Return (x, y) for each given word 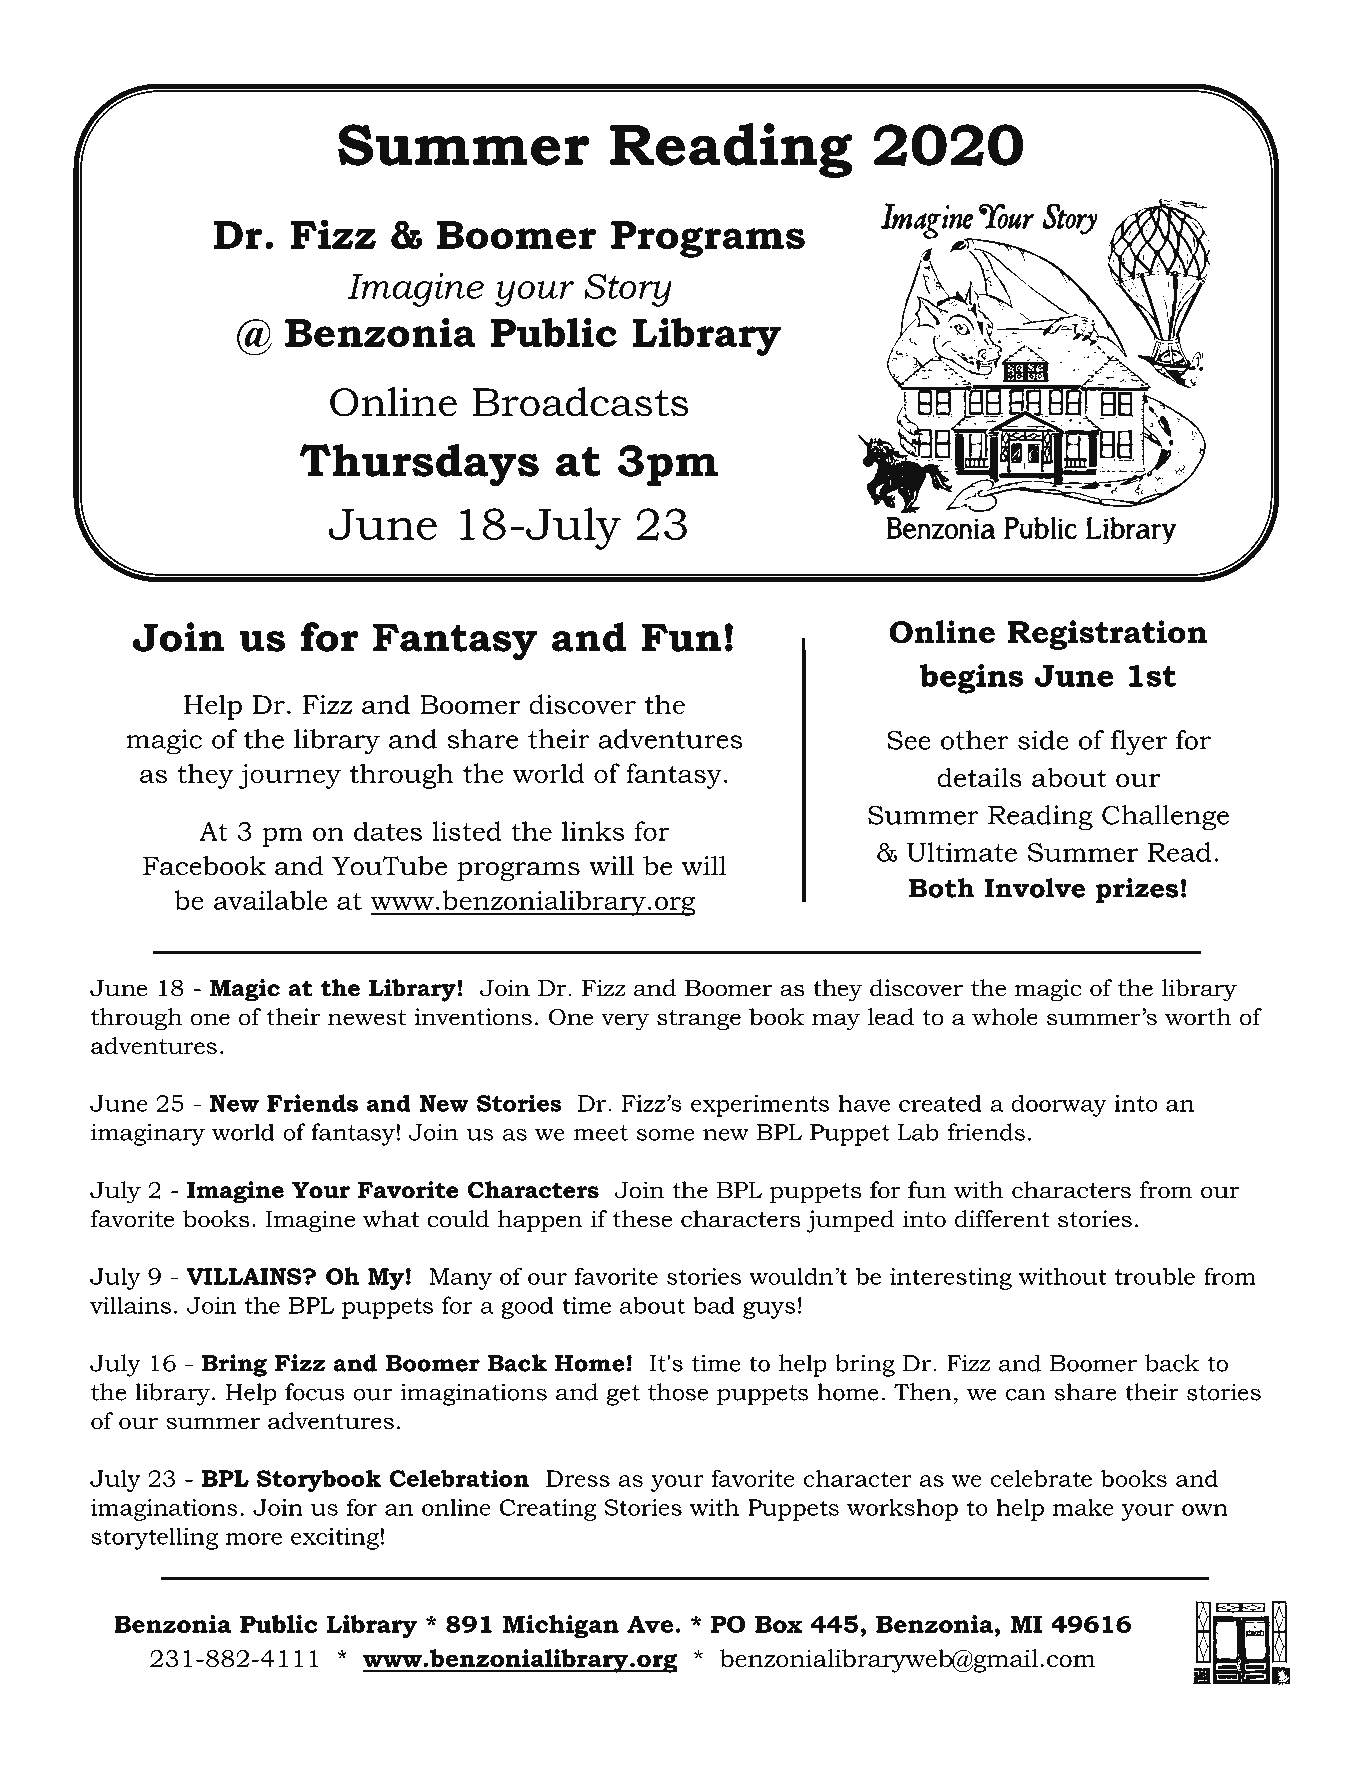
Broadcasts (580, 402)
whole (1005, 1017)
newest (367, 1018)
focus (315, 1392)
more (254, 1539)
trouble (1155, 1276)
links (593, 831)
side (1043, 740)
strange (699, 1020)
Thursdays (419, 465)
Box (778, 1624)
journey (290, 776)
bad (714, 1305)
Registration (1107, 635)
